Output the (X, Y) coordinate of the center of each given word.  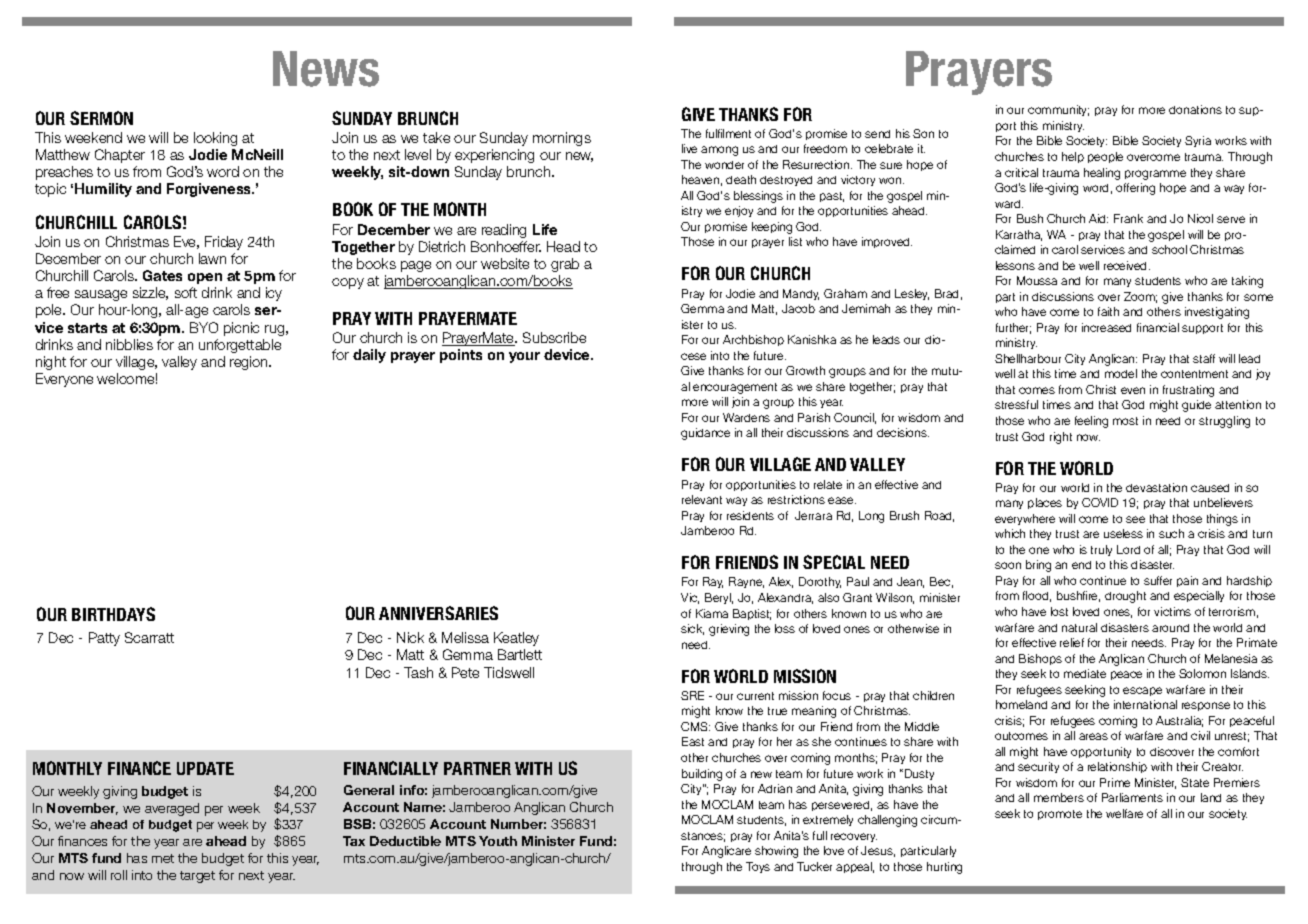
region (250, 363)
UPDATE (205, 768)
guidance (705, 434)
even (1133, 390)
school (1169, 249)
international (1145, 704)
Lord (1128, 549)
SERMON (101, 118)
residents (750, 515)
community (1058, 110)
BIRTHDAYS (113, 614)
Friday (224, 243)
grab (565, 265)
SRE (692, 695)
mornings (562, 139)
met (163, 858)
